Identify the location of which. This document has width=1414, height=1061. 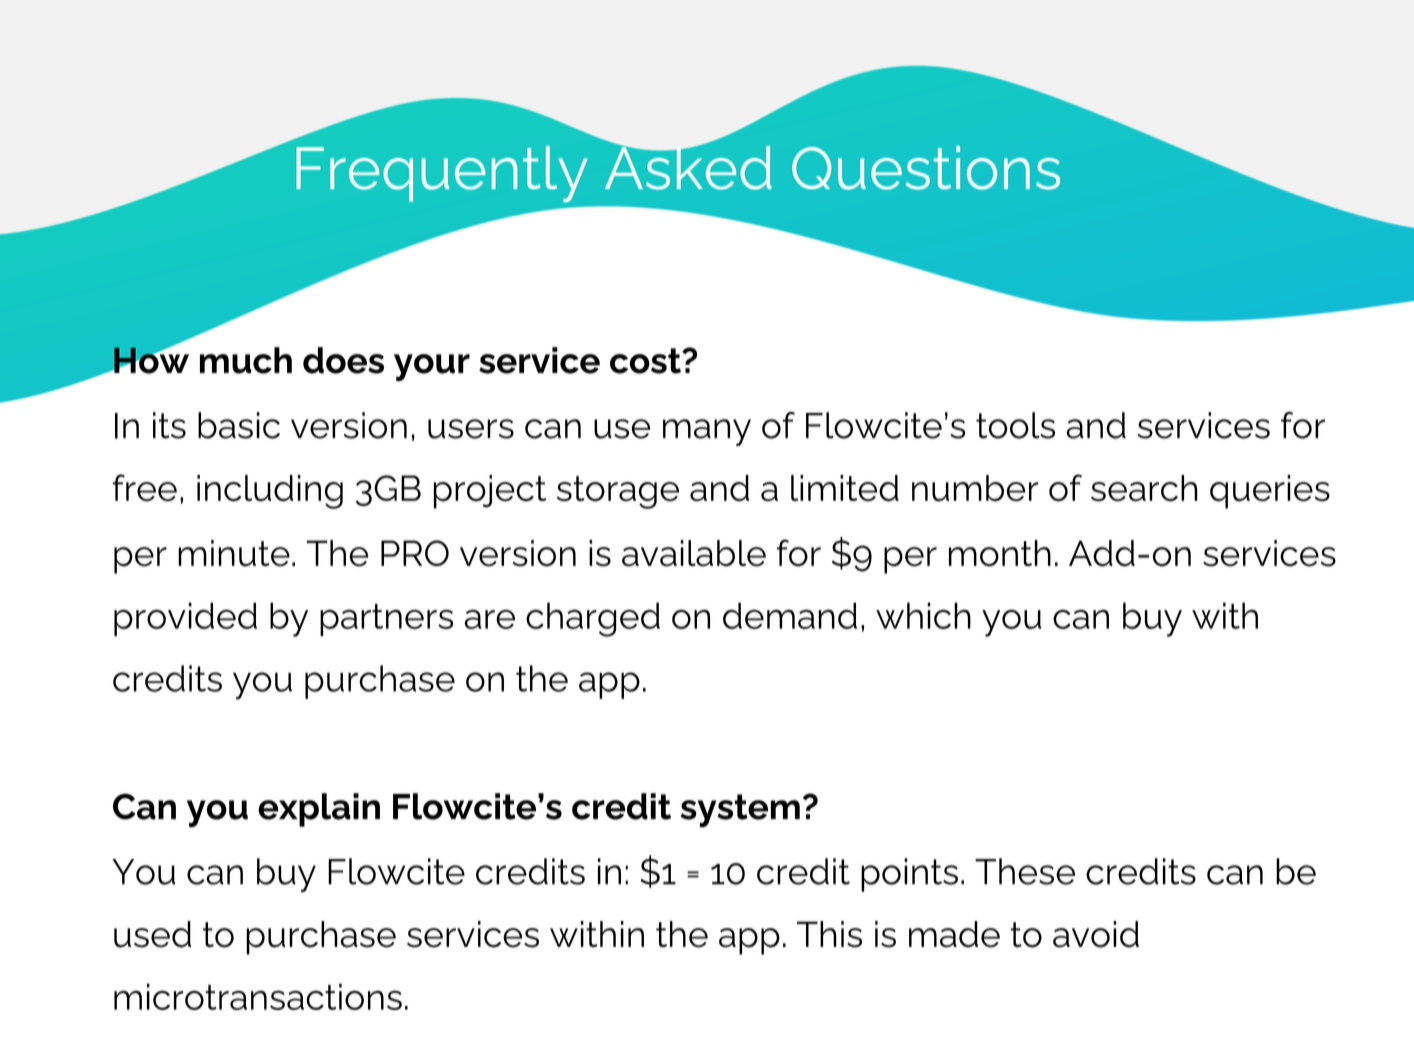
(923, 615).
